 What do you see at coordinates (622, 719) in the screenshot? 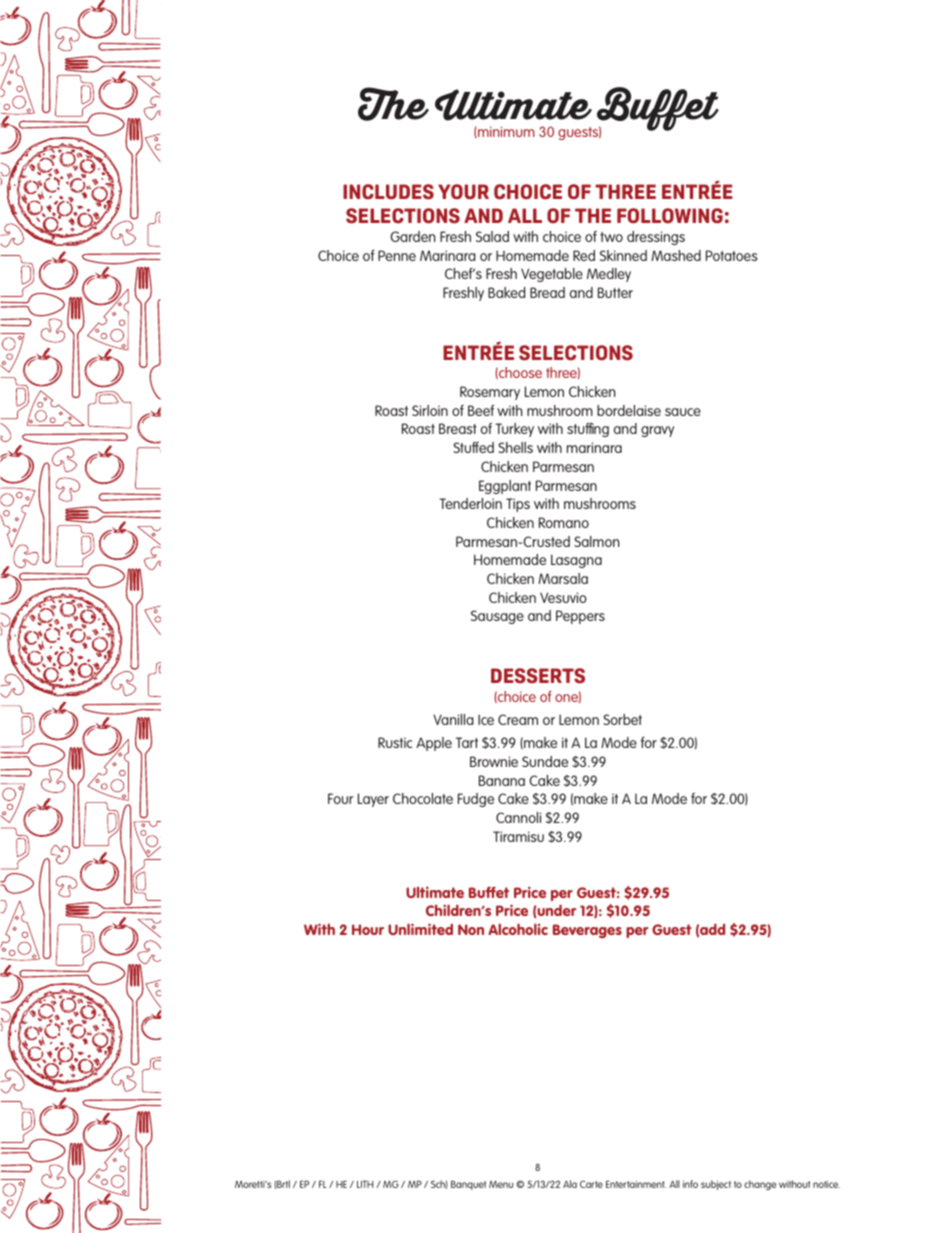
I see `Sorbet` at bounding box center [622, 719].
